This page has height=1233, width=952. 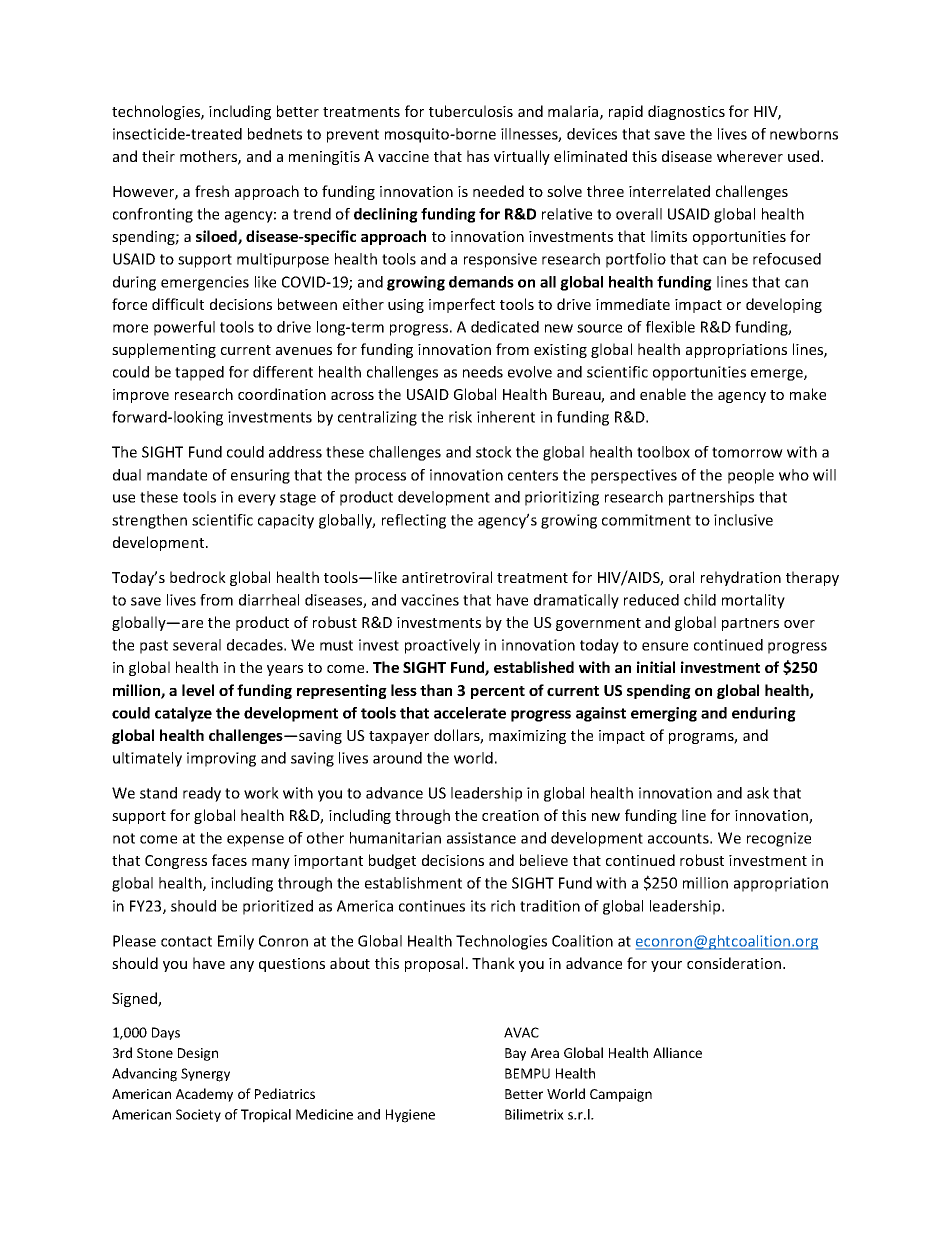 What do you see at coordinates (779, 839) in the page?
I see `recognize` at bounding box center [779, 839].
